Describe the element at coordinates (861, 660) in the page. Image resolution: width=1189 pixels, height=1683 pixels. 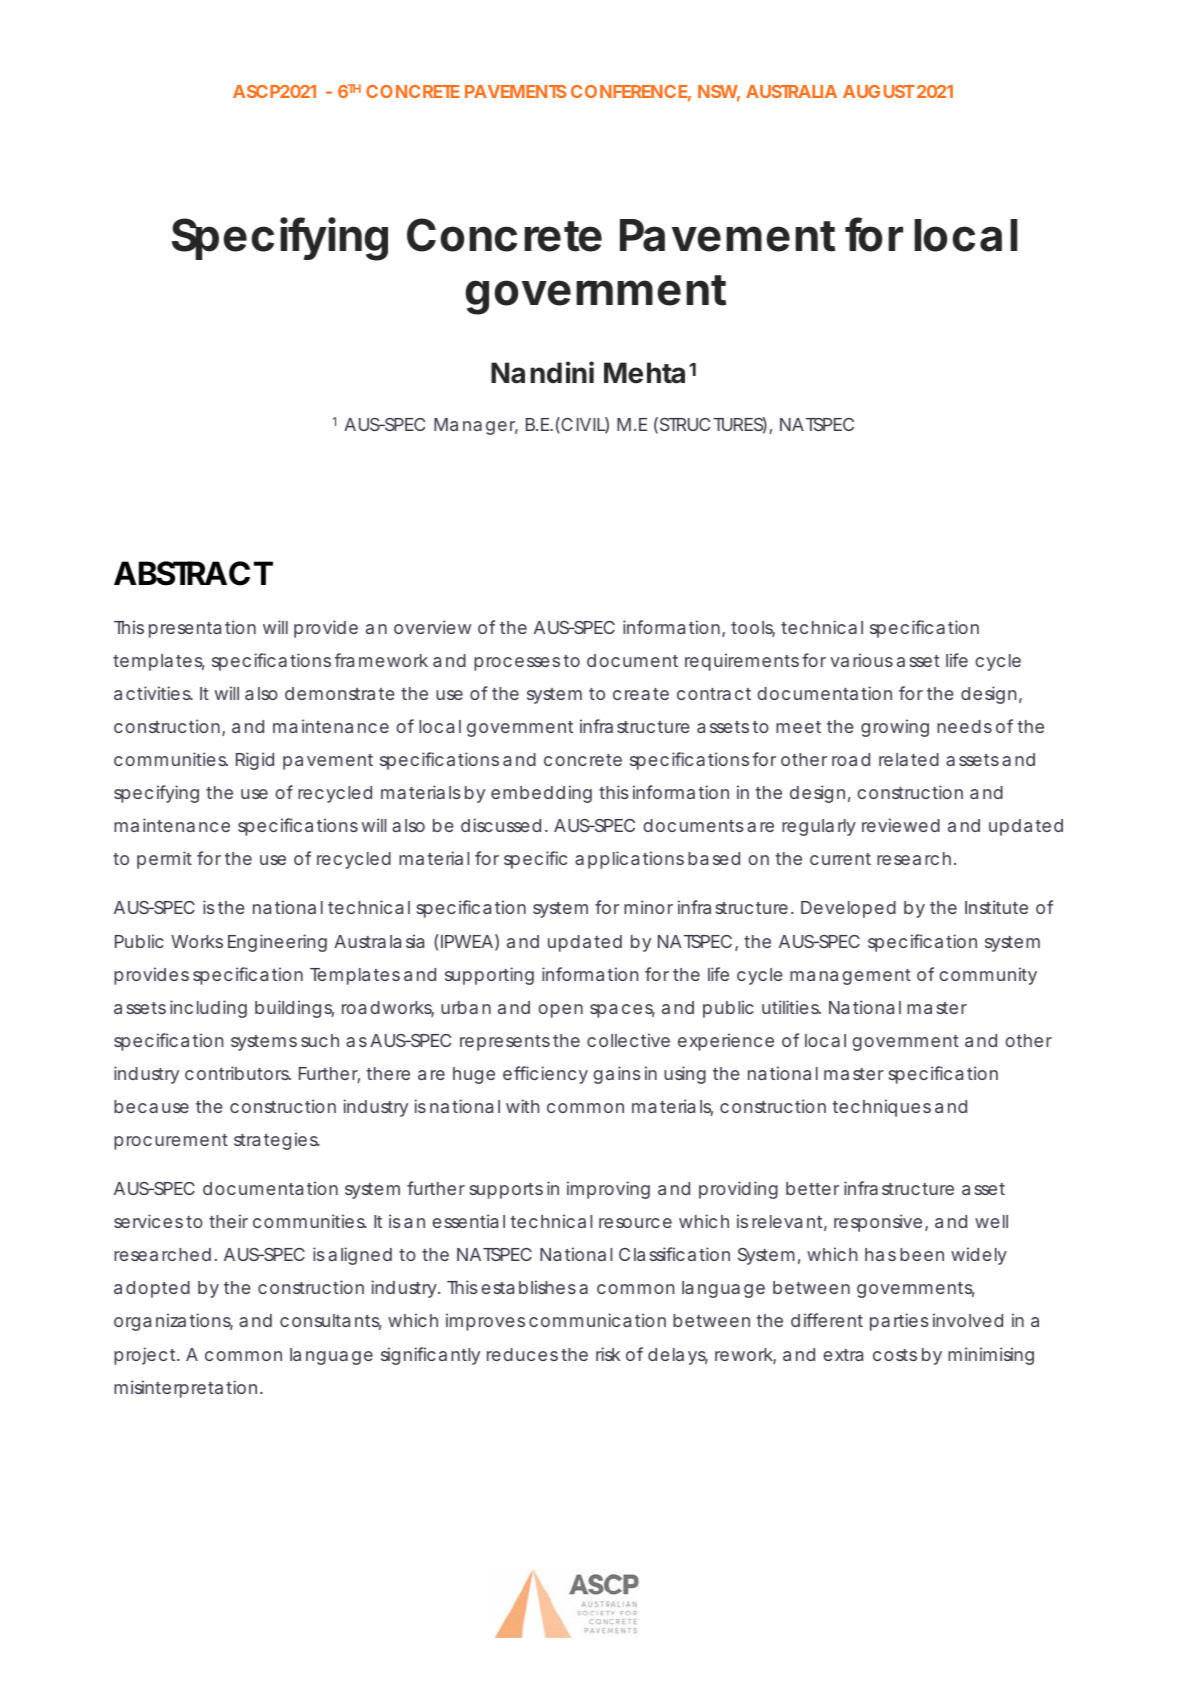
I see `various` at that location.
